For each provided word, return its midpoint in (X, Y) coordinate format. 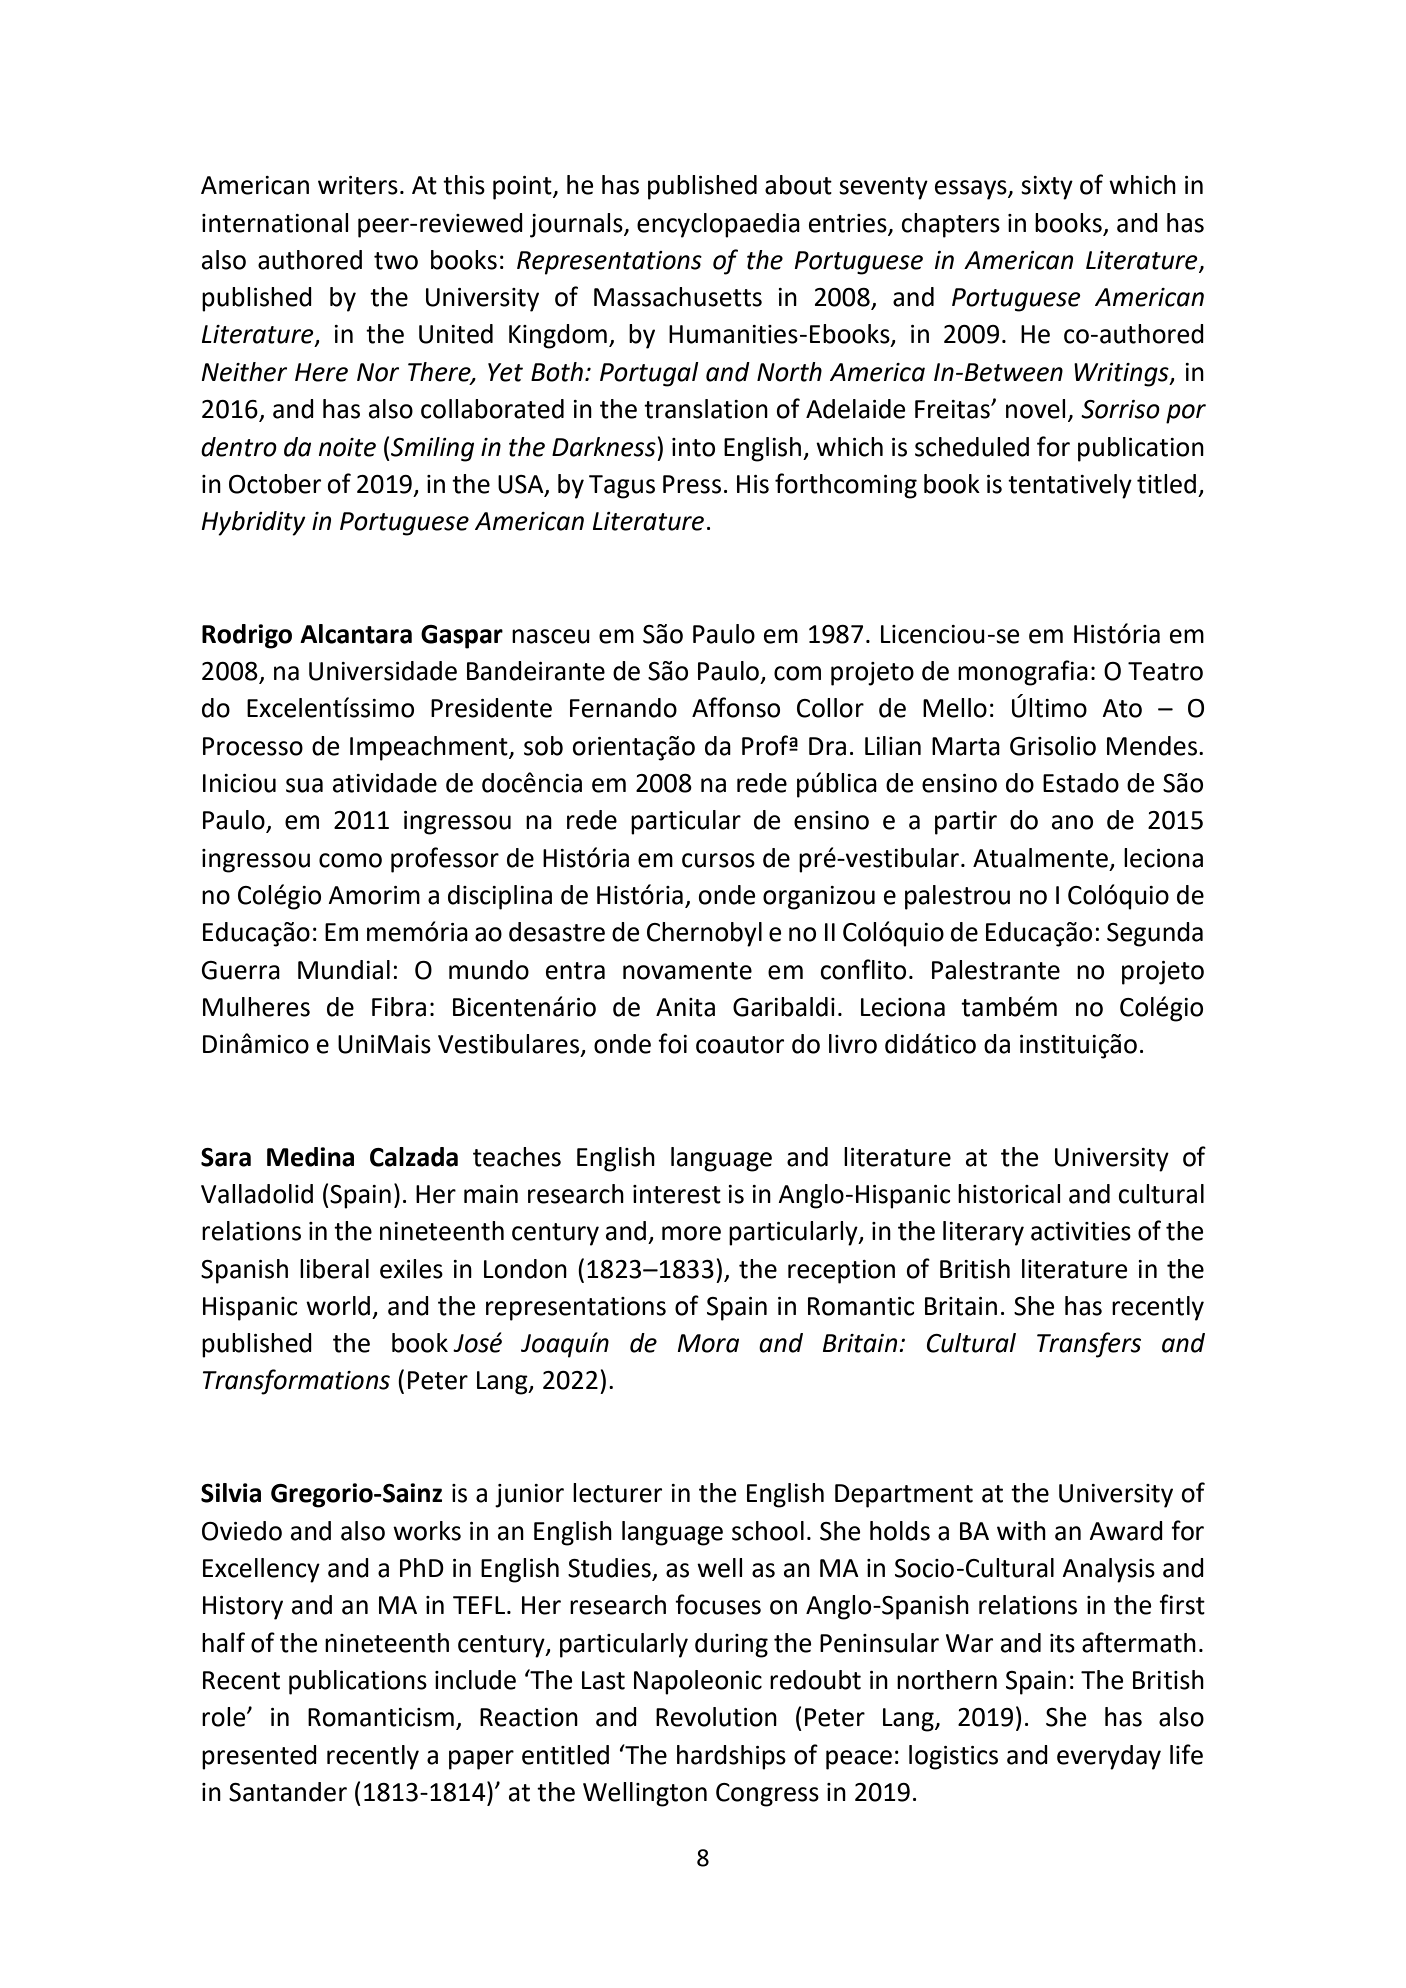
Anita (685, 1007)
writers (358, 185)
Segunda (1155, 934)
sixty (1047, 188)
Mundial (344, 970)
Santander (288, 1792)
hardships (731, 1757)
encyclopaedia (718, 225)
